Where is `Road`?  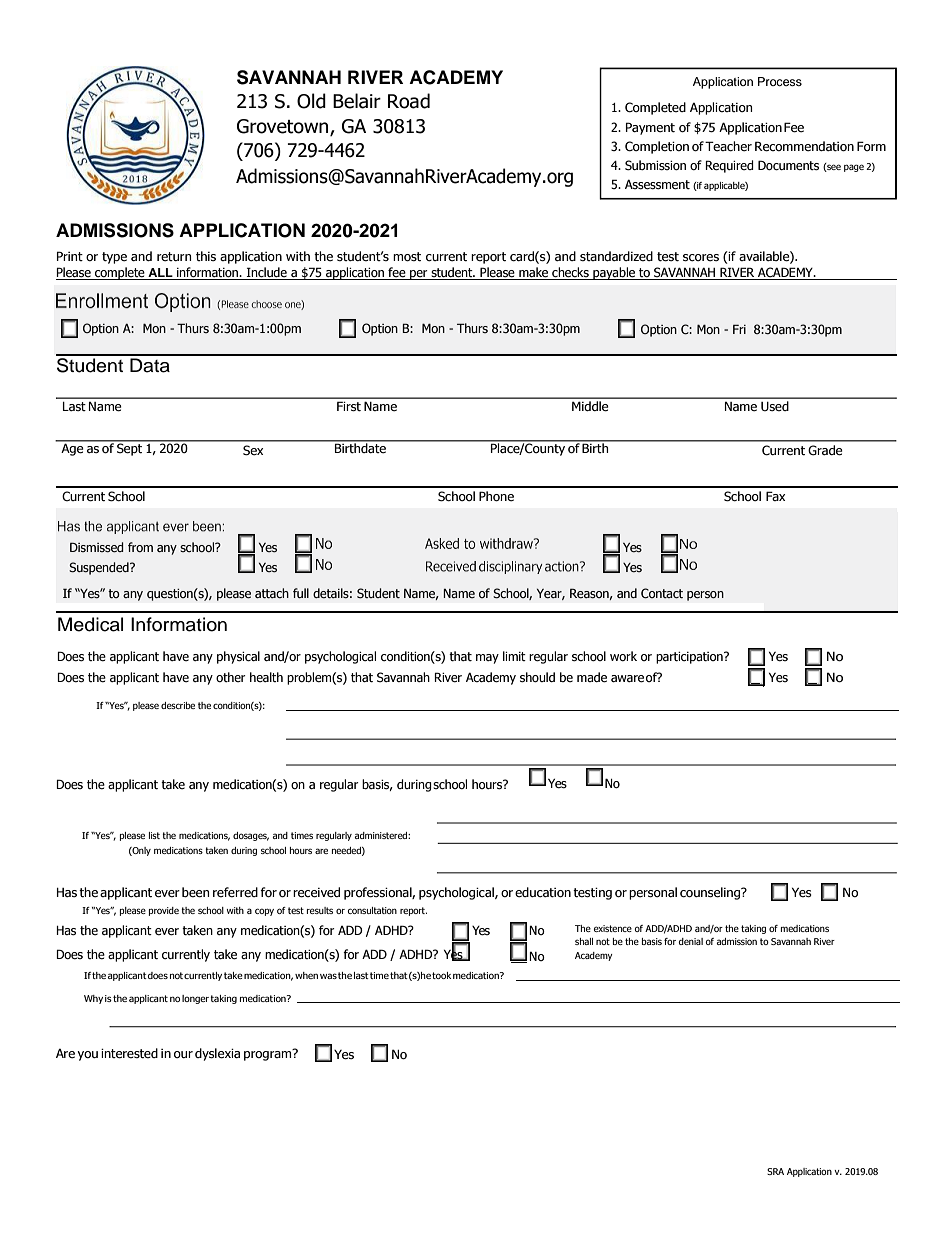 Road is located at coordinates (409, 101).
